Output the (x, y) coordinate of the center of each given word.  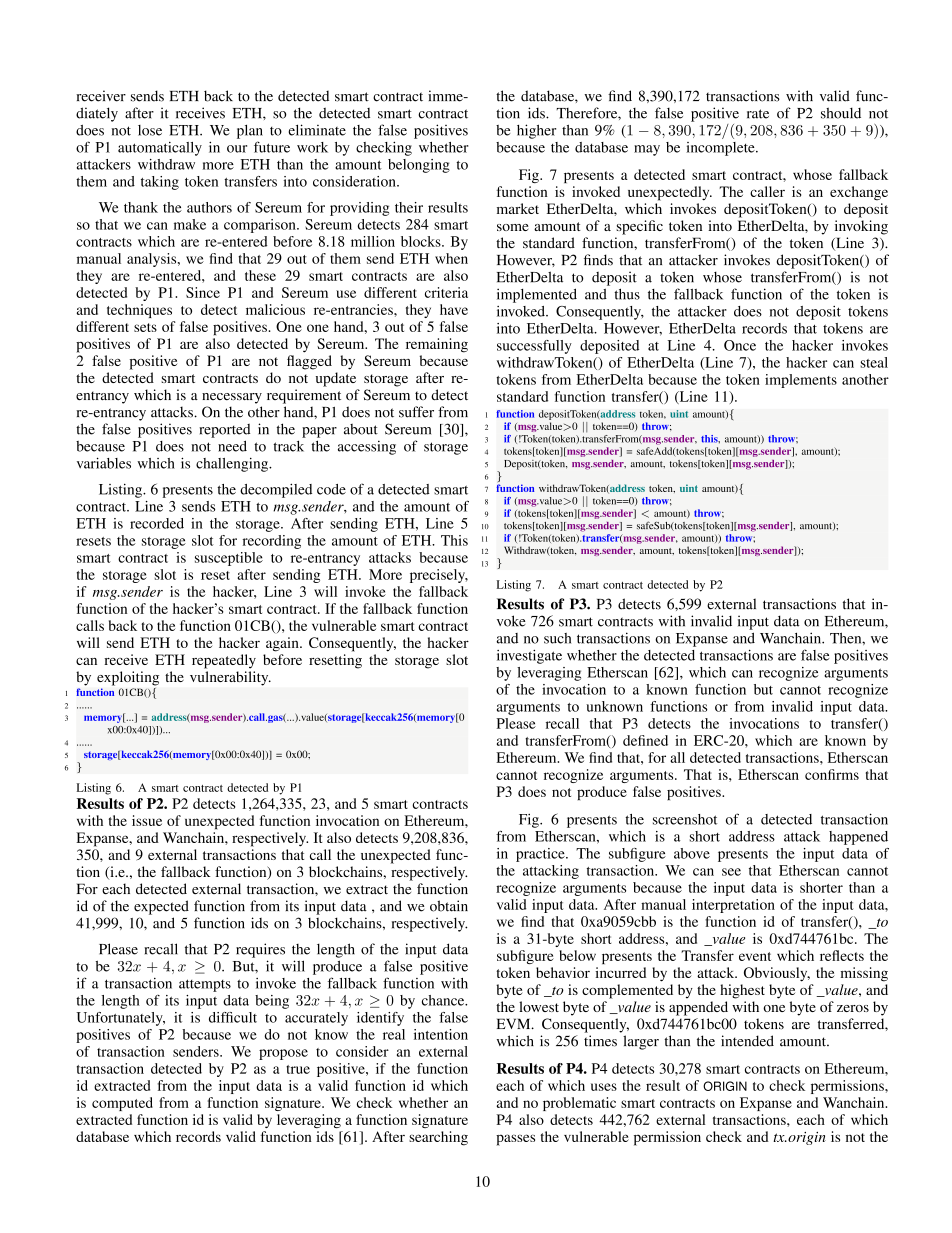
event (755, 956)
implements (801, 381)
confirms (832, 774)
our (237, 149)
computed (122, 1104)
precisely (439, 576)
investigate (529, 656)
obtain (449, 906)
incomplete (721, 149)
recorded (157, 523)
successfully (534, 347)
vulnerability (230, 678)
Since (203, 292)
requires (260, 950)
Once (740, 345)
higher (536, 131)
